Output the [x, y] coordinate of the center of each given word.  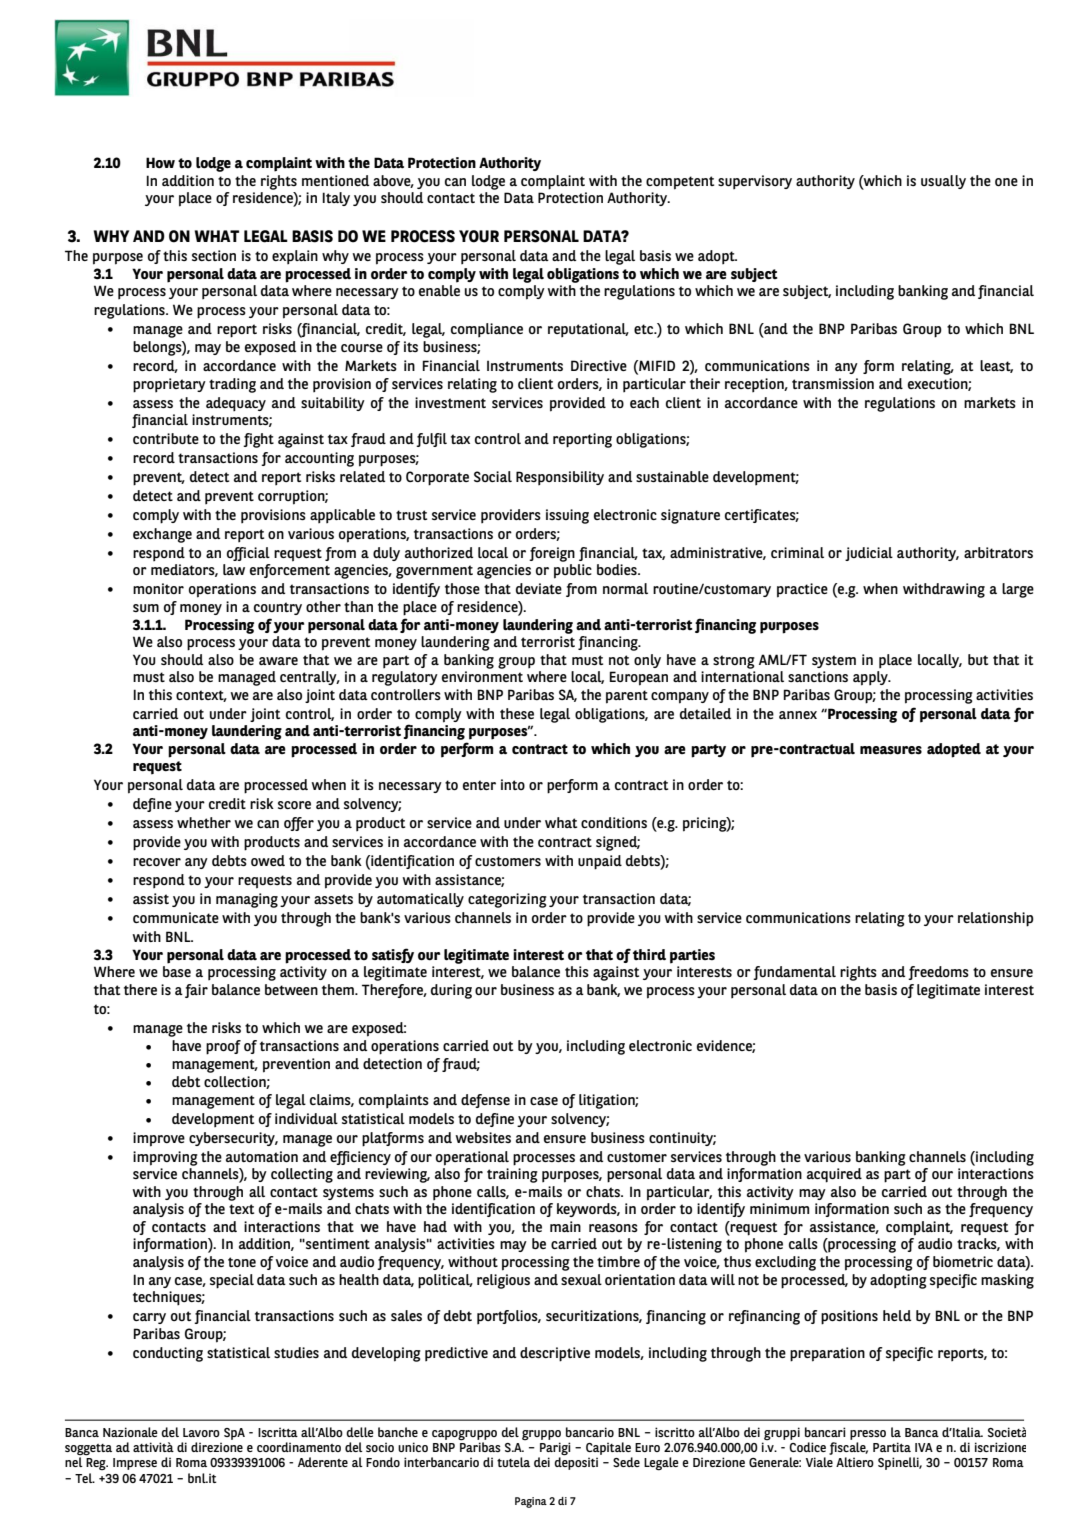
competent [680, 183]
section [214, 255]
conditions [614, 822]
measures [891, 750]
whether [204, 822]
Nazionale [130, 1432]
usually [943, 182]
